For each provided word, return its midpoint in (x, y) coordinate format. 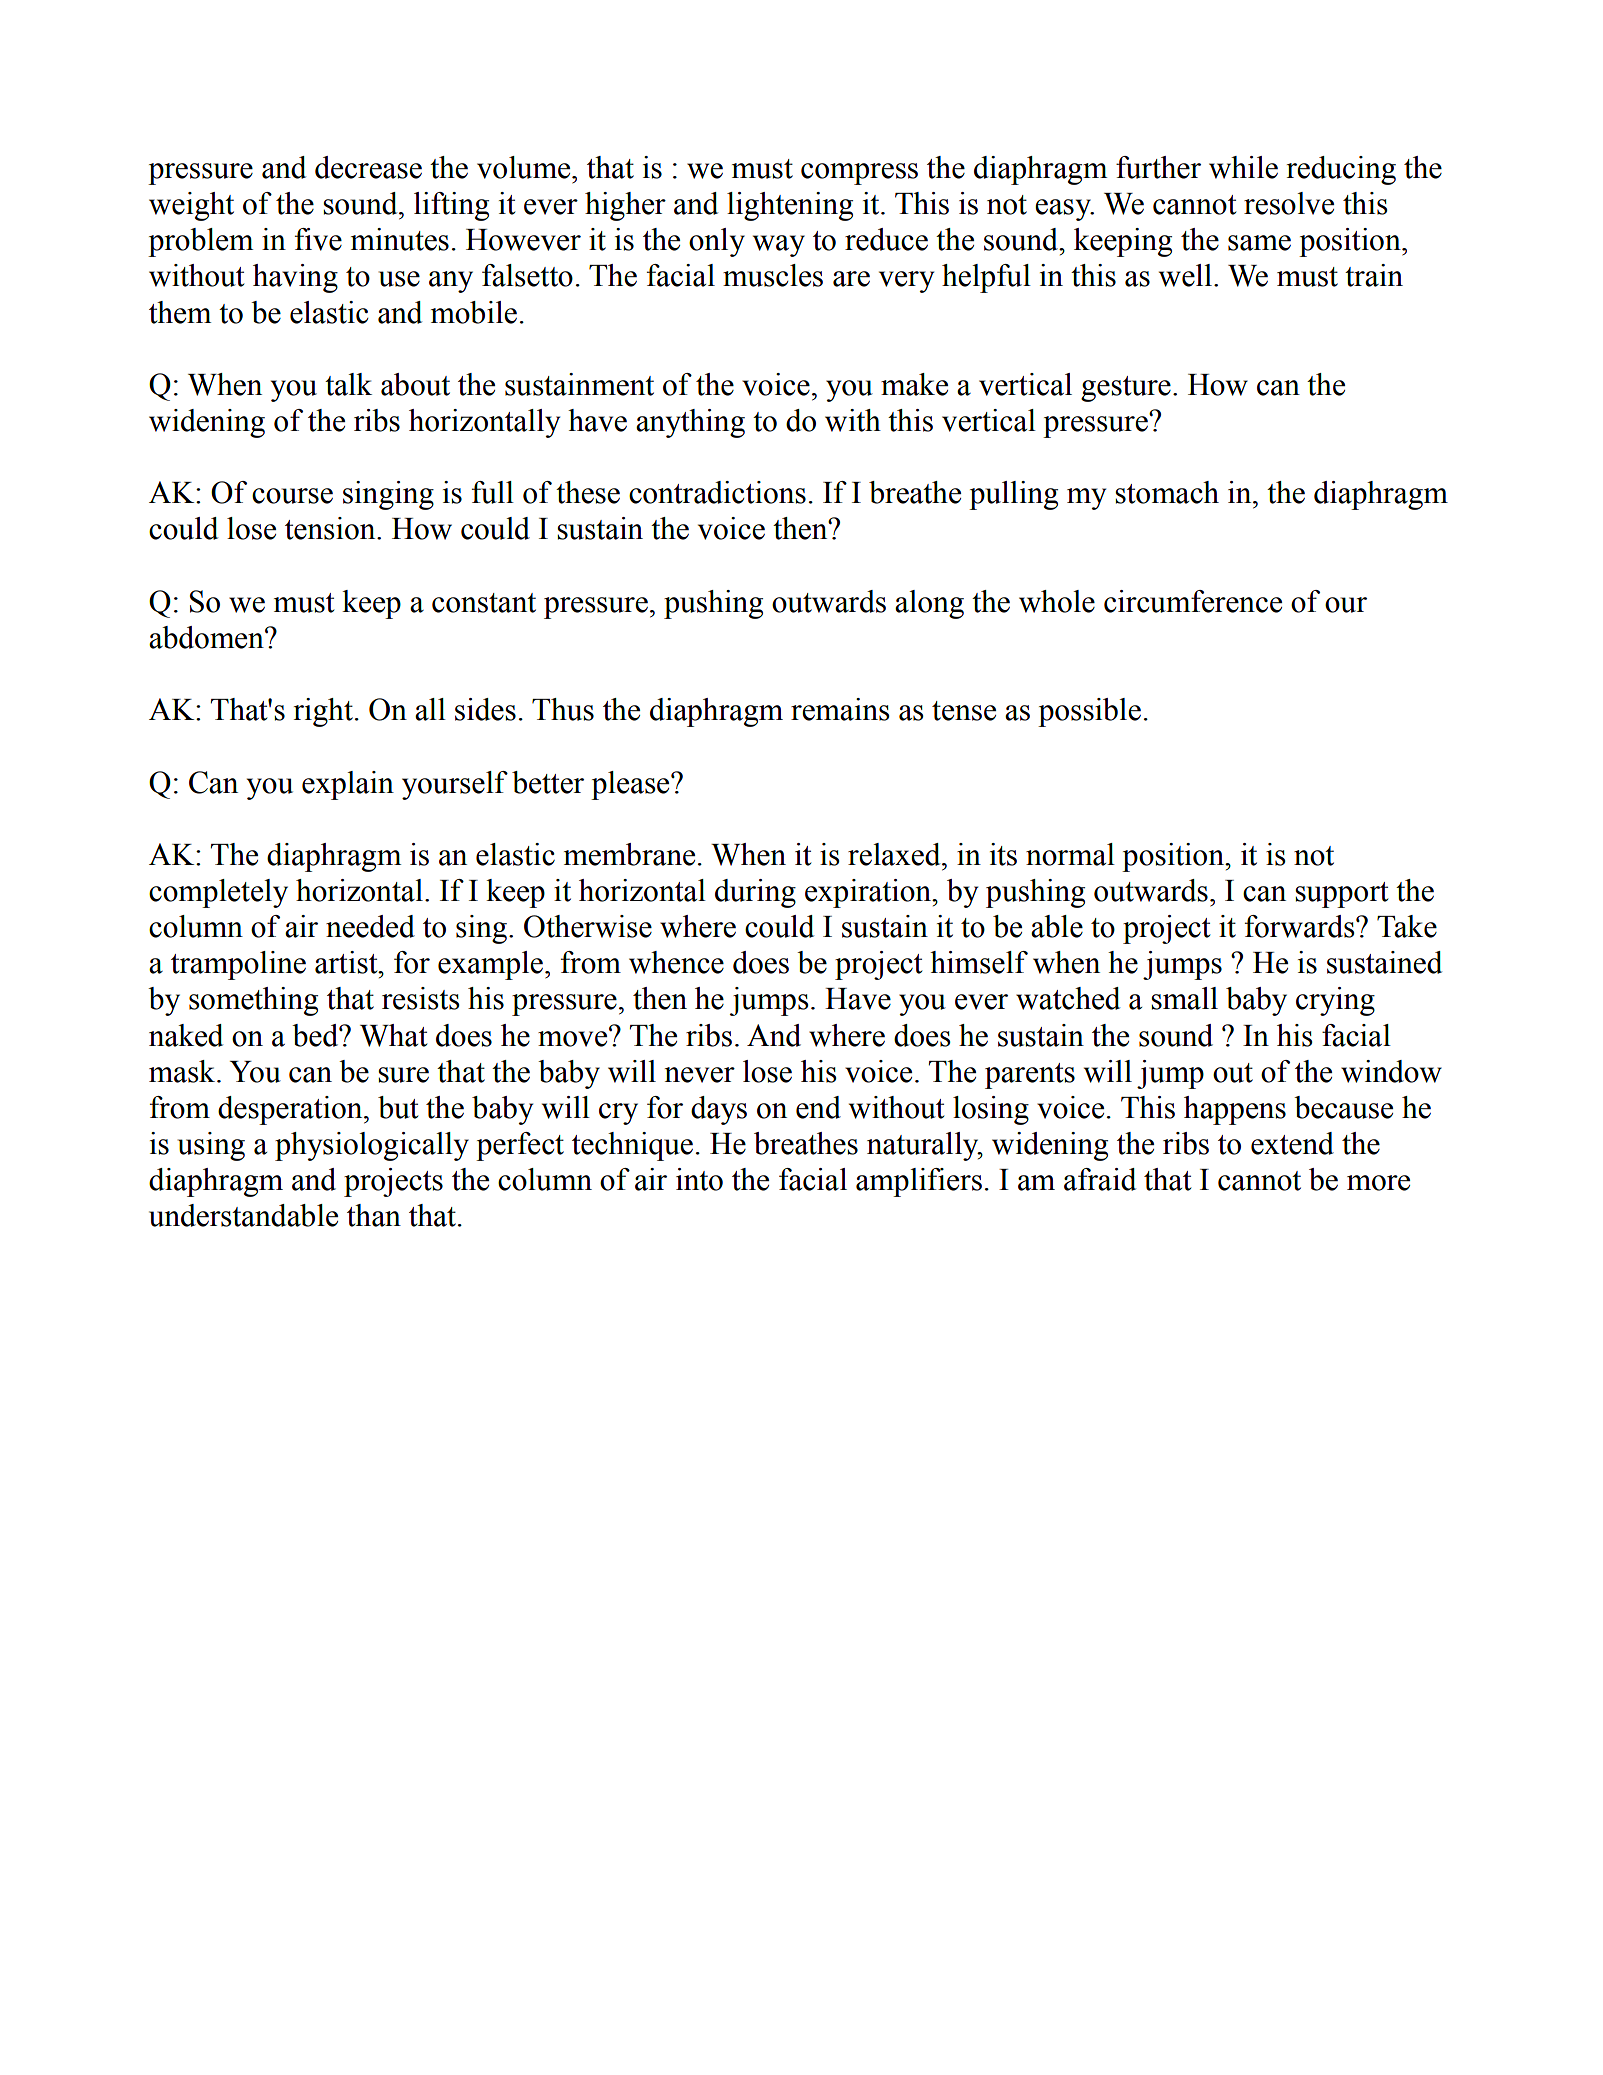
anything (690, 423)
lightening (790, 206)
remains (840, 709)
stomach (1167, 492)
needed (370, 926)
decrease (368, 167)
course (292, 496)
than (374, 1215)
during (755, 893)
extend (1292, 1143)
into (699, 1179)
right (323, 712)
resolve (1289, 203)
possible (1089, 712)
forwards (1301, 926)
